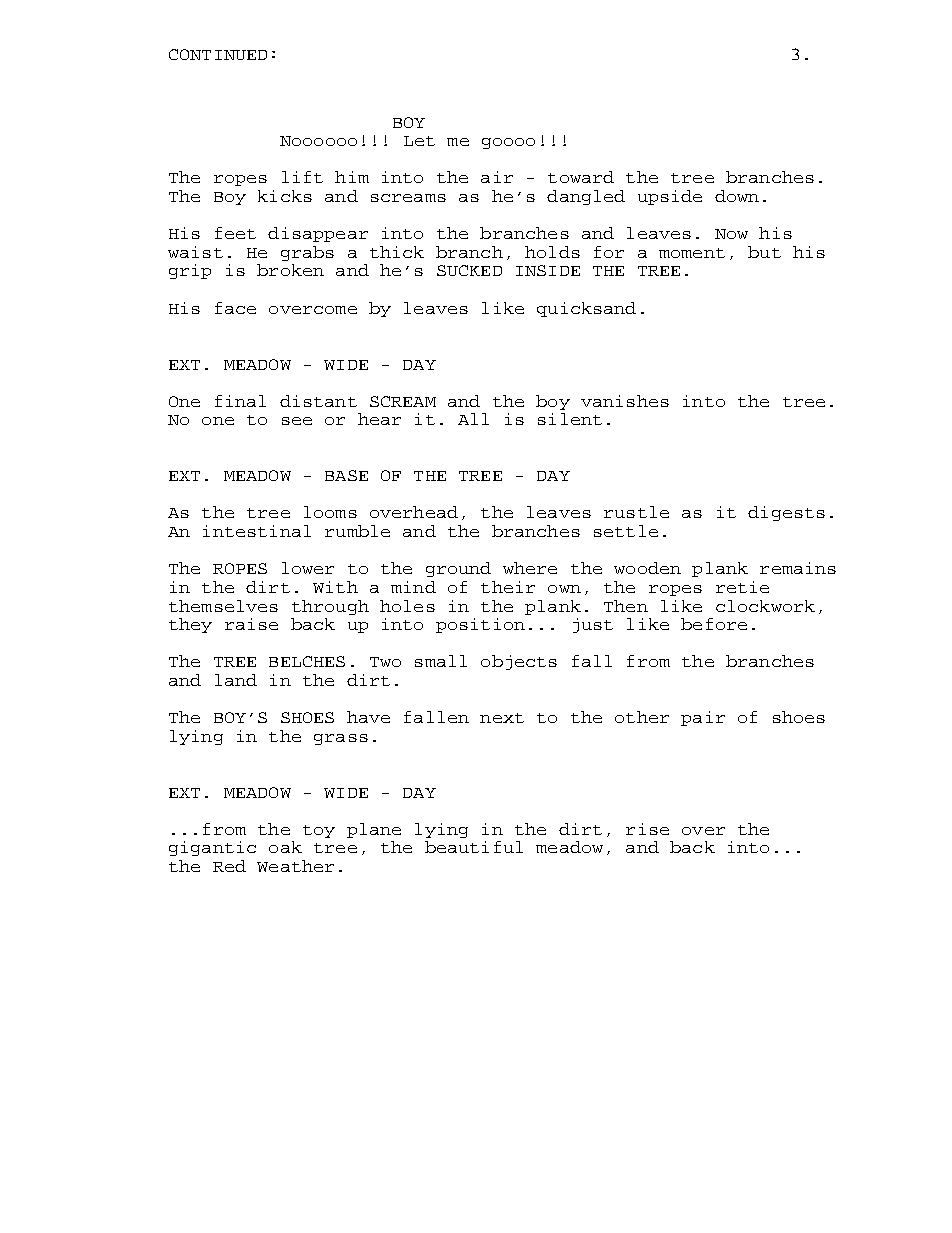  What do you see at coordinates (737, 196) in the image?
I see `down` at bounding box center [737, 196].
